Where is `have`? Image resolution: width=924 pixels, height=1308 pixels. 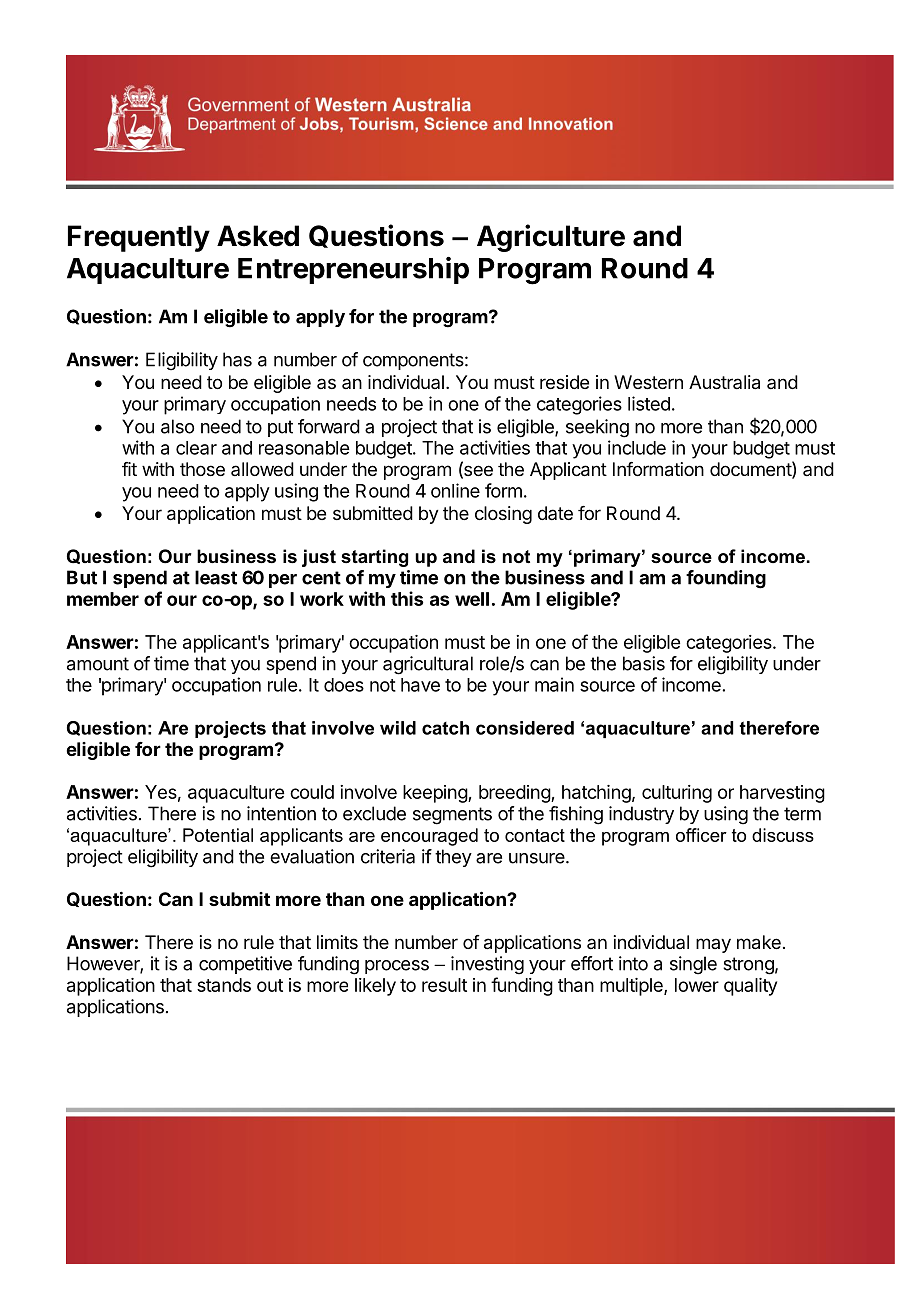 have is located at coordinates (420, 685).
